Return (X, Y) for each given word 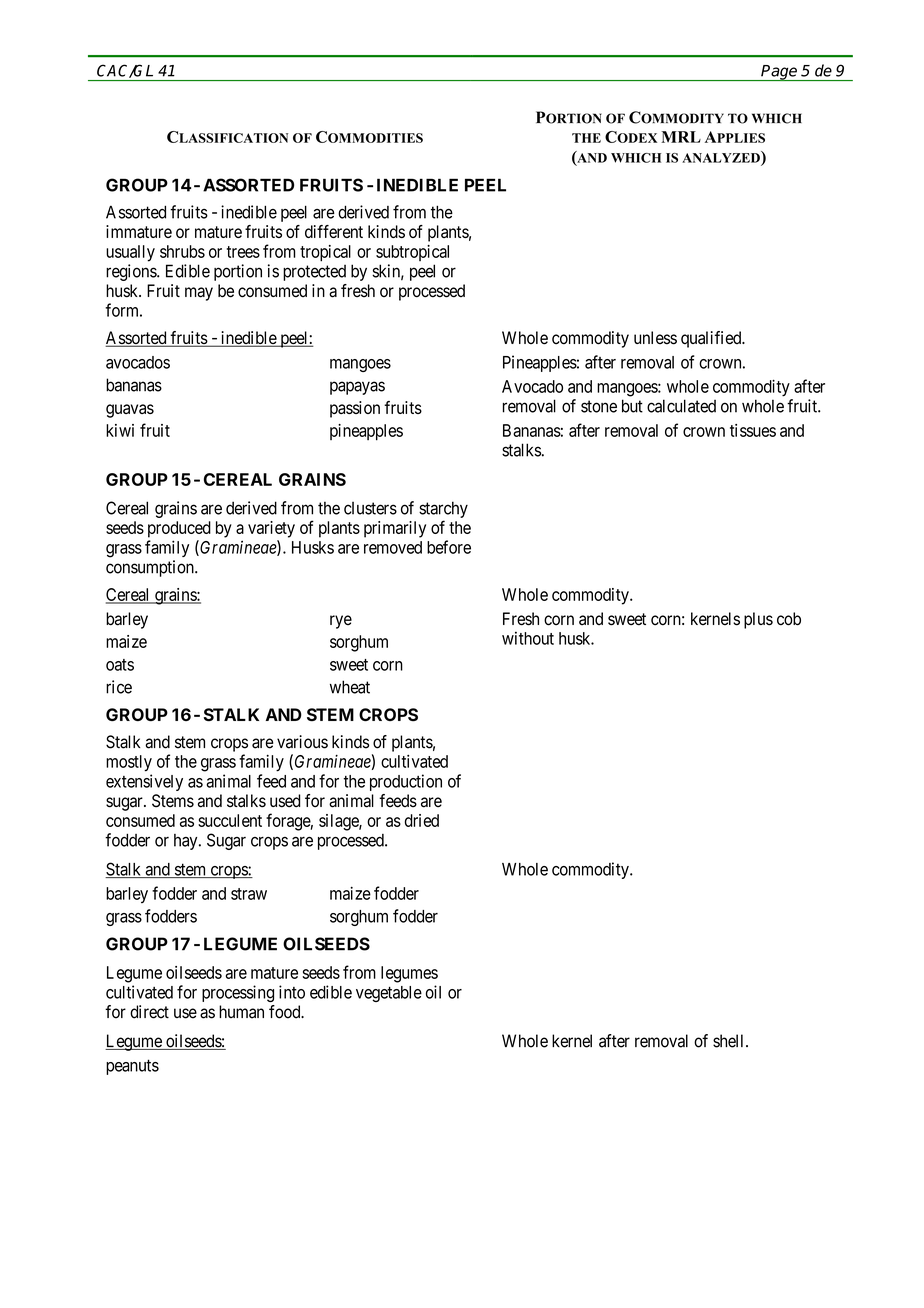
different (334, 231)
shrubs (182, 251)
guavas (130, 411)
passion (355, 409)
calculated (681, 406)
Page (780, 73)
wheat (350, 687)
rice (119, 687)
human (241, 1012)
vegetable (389, 994)
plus (758, 620)
